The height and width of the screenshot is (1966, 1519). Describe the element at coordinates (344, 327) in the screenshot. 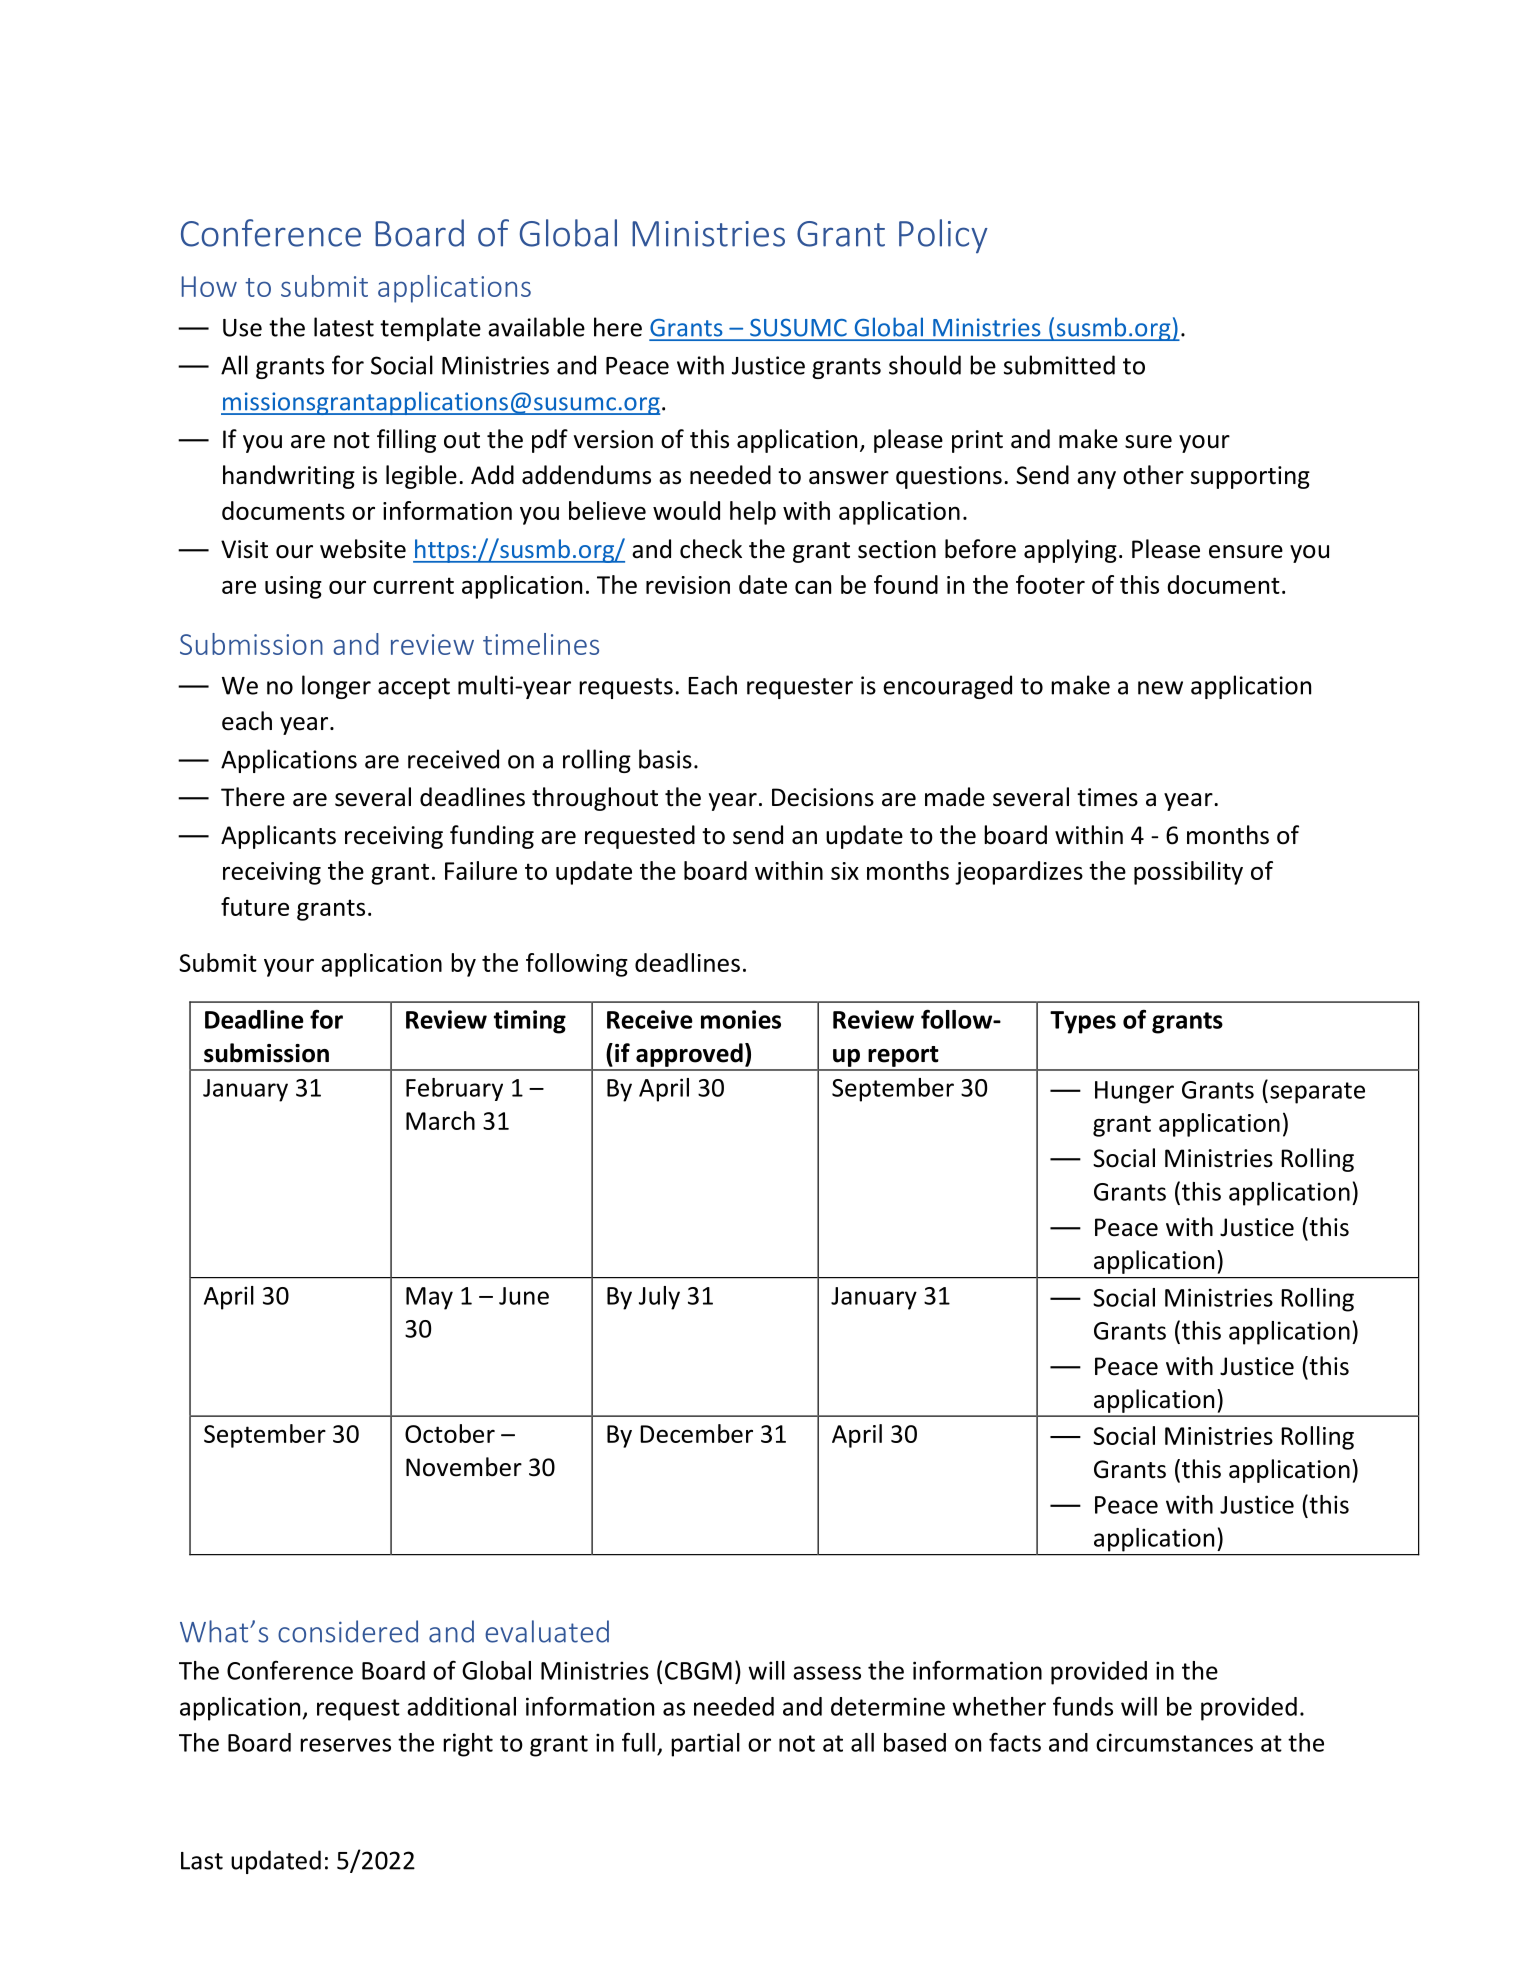

I see `latest` at that location.
